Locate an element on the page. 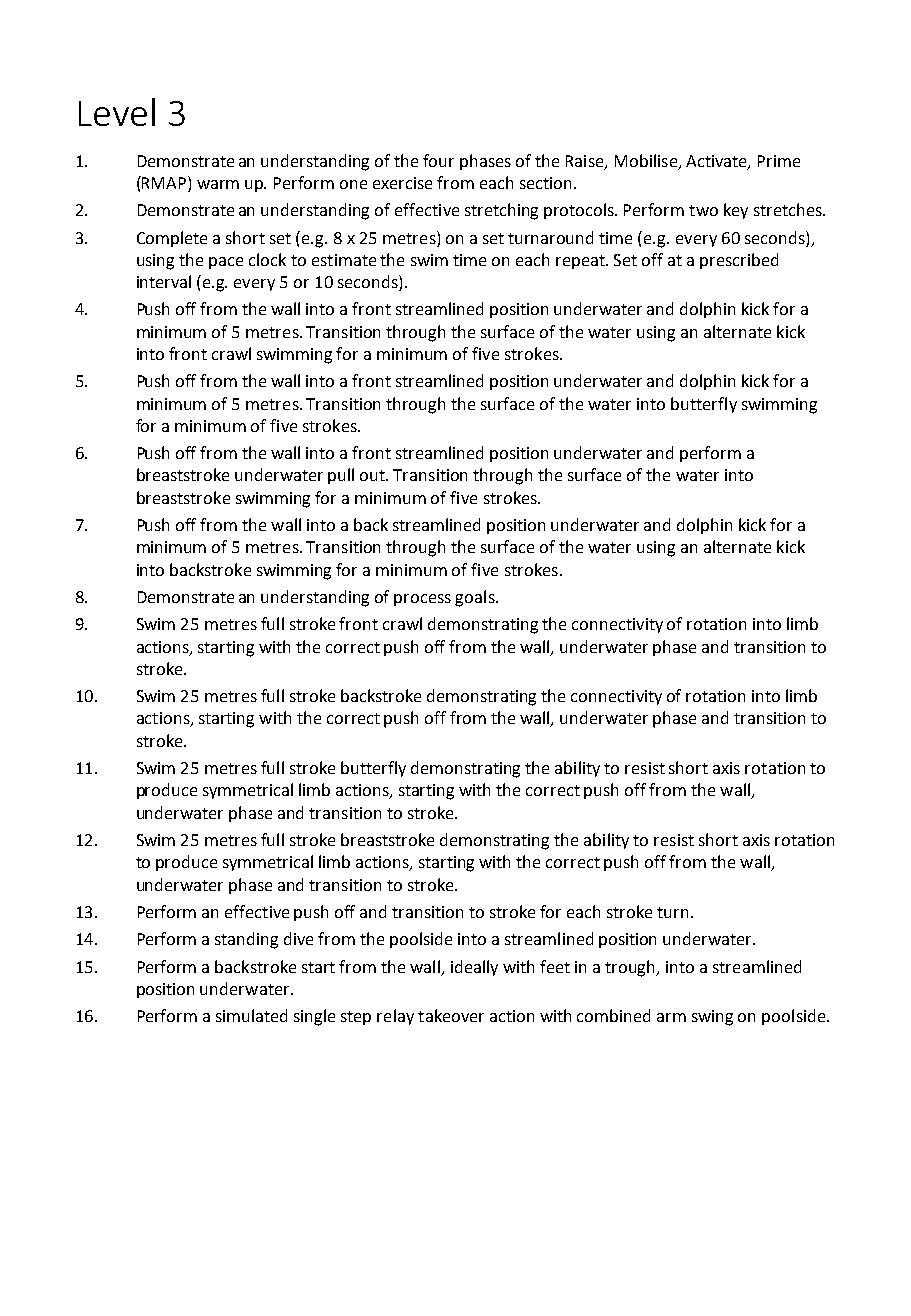 The image size is (911, 1316). warm is located at coordinates (218, 184).
